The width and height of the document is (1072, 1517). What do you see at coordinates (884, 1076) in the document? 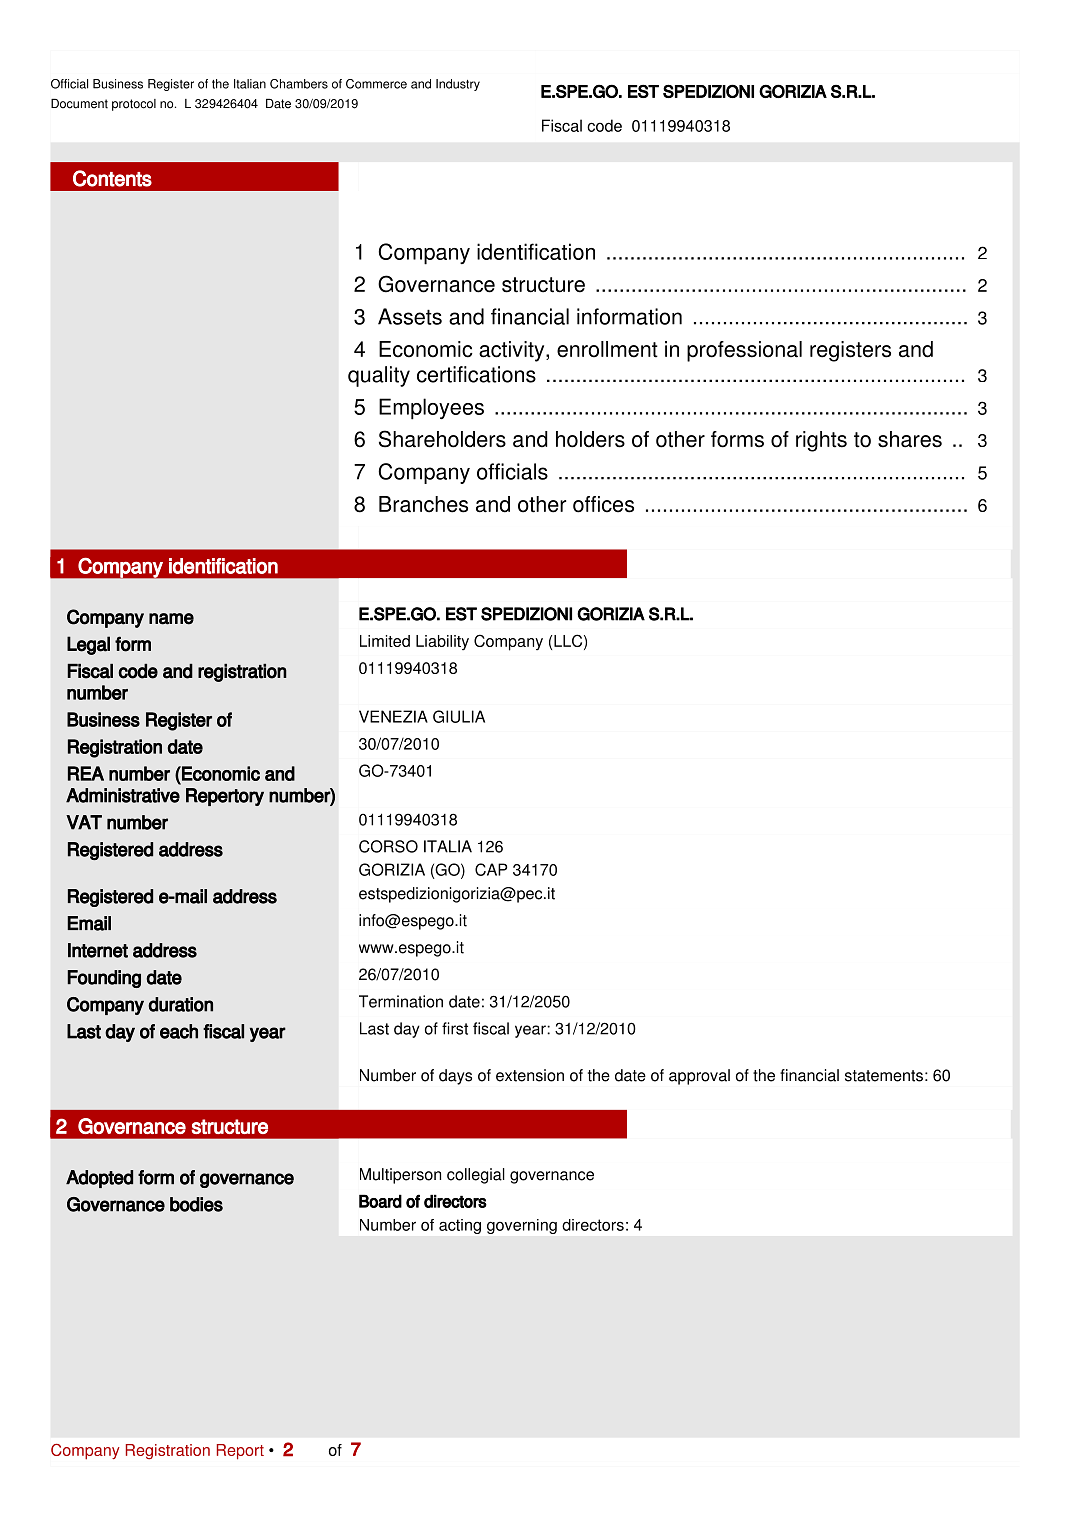
I see `statements` at bounding box center [884, 1076].
